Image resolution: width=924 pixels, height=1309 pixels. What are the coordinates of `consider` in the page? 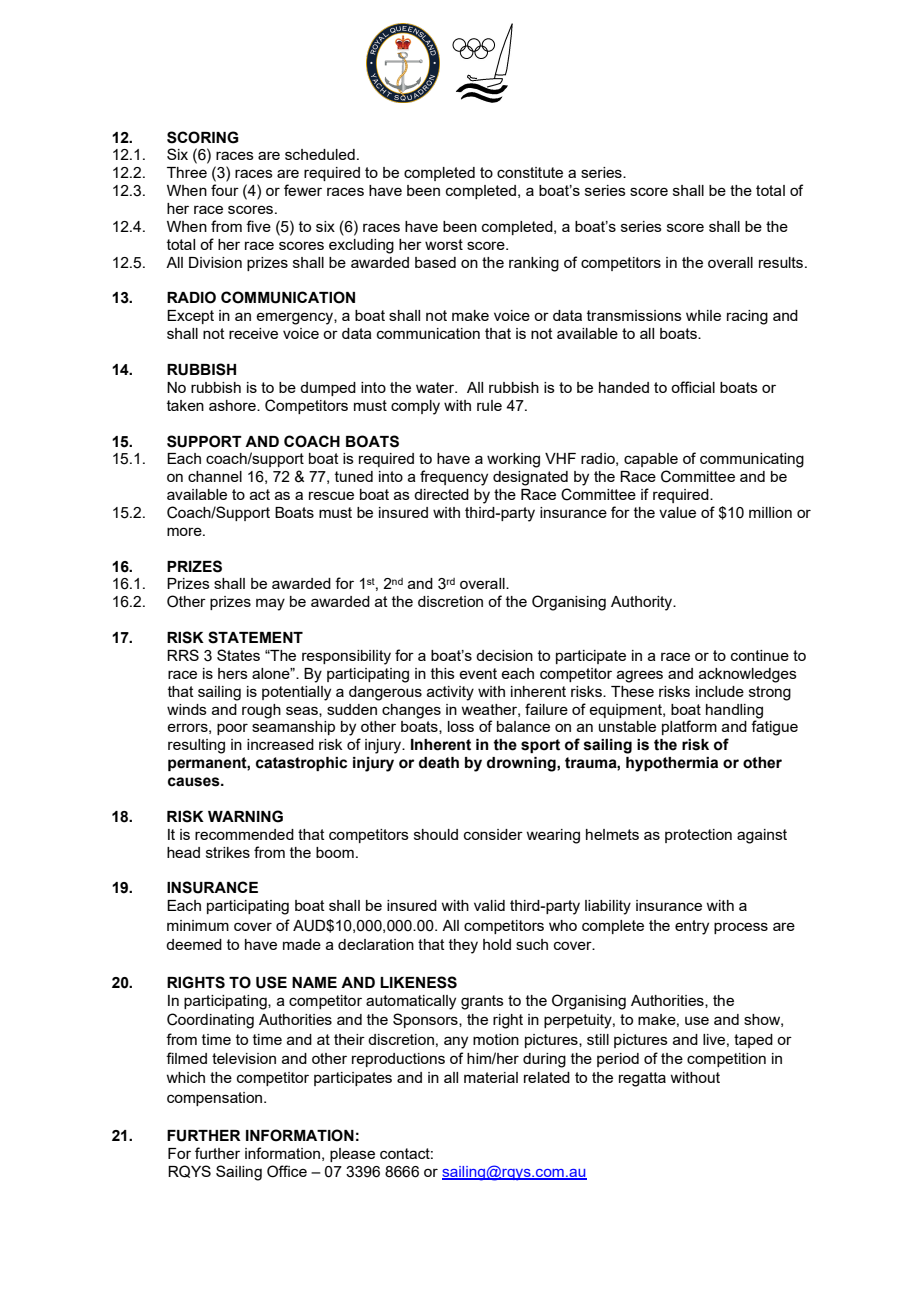 It's located at (493, 834).
